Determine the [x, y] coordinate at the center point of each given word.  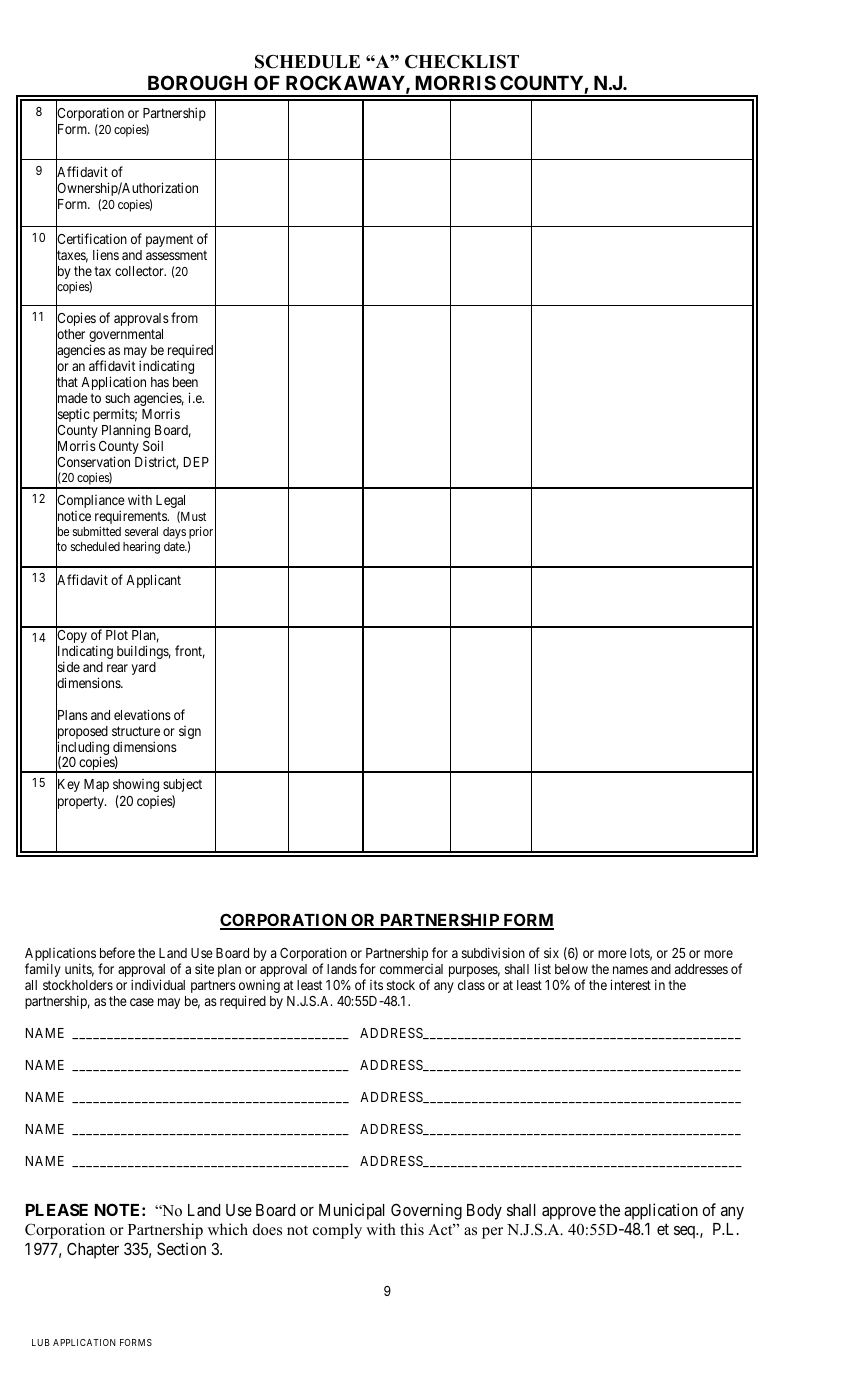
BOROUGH [197, 82]
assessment [176, 255]
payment [169, 240]
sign [190, 732]
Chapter [93, 1250]
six [551, 952]
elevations [142, 714]
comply [337, 1231]
